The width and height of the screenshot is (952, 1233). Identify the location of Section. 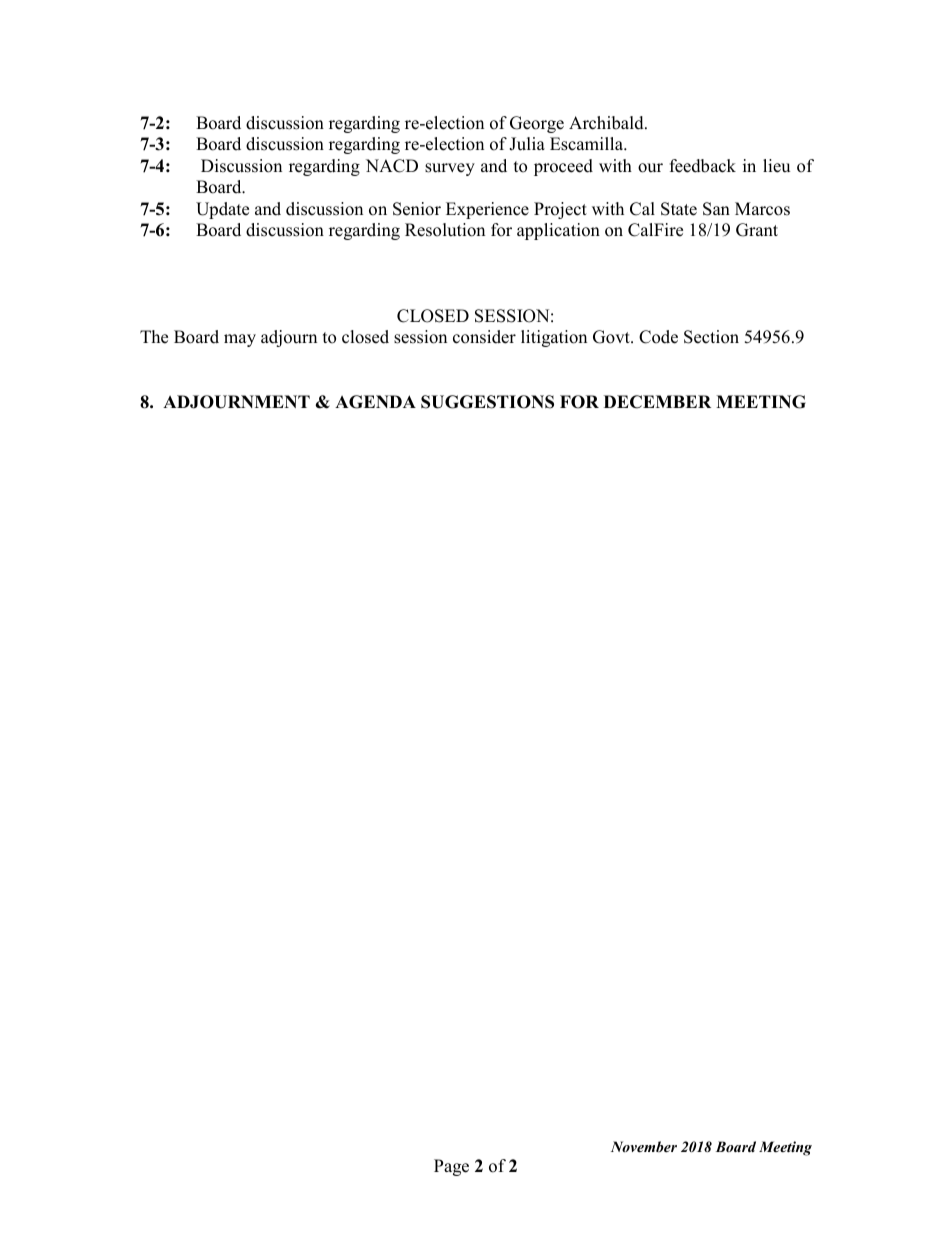
(711, 337).
